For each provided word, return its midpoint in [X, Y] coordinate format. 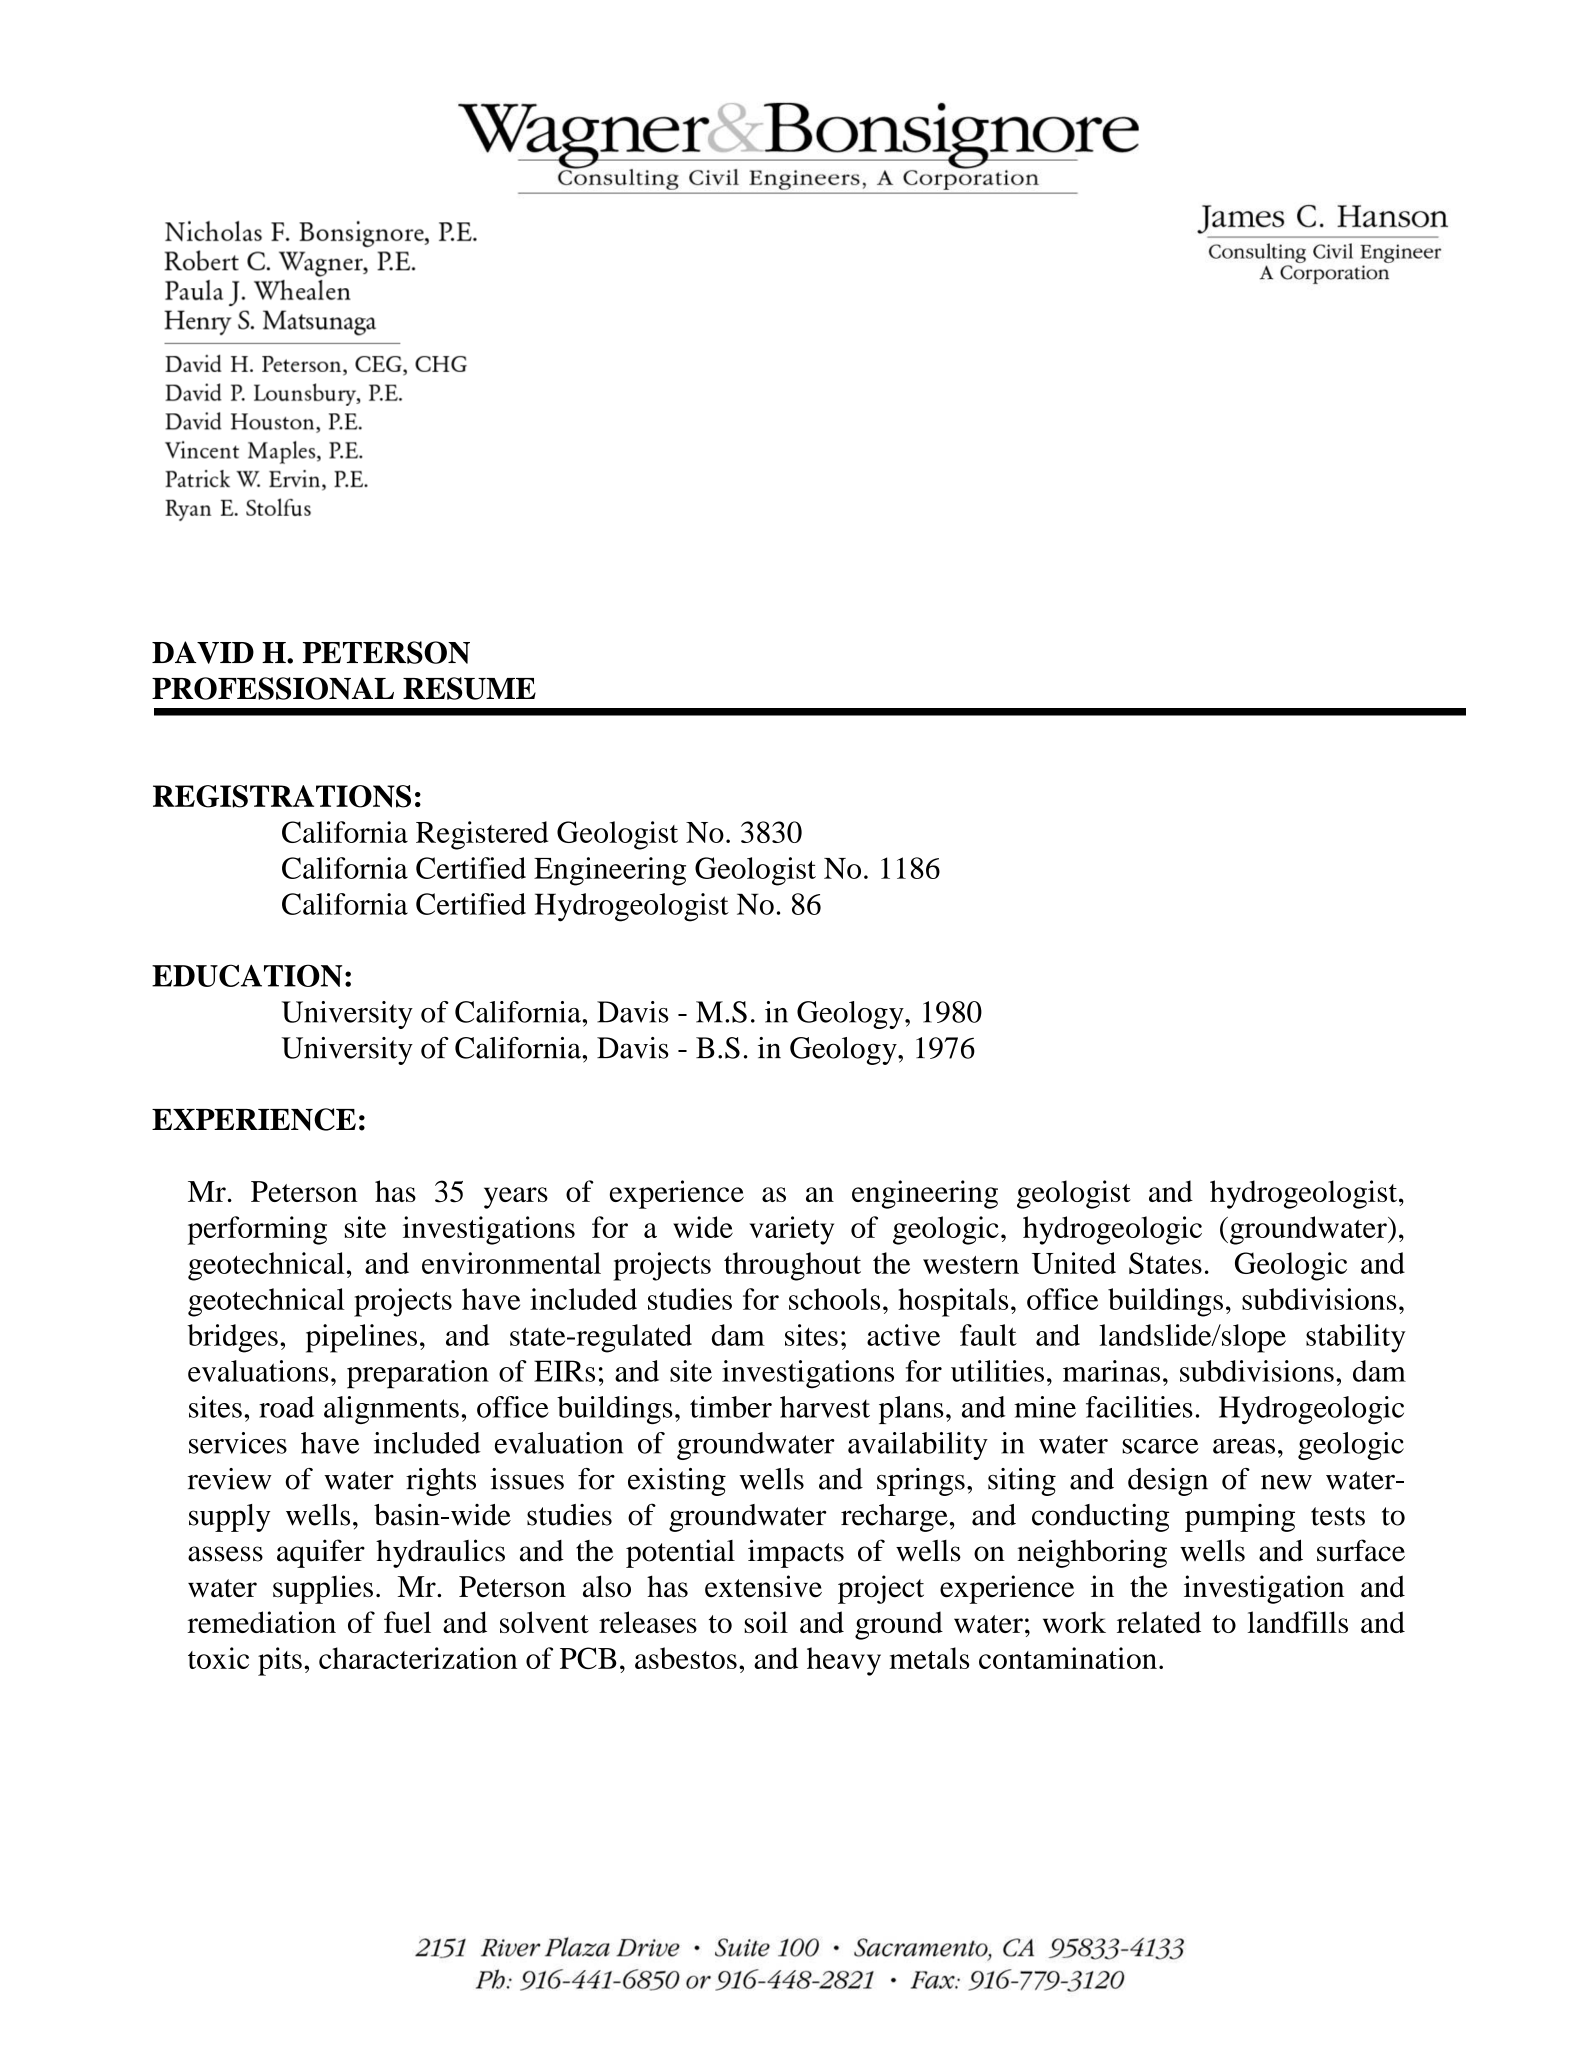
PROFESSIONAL [273, 688]
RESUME [469, 688]
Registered [482, 835]
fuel [407, 1622]
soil [766, 1622]
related [1159, 1622]
